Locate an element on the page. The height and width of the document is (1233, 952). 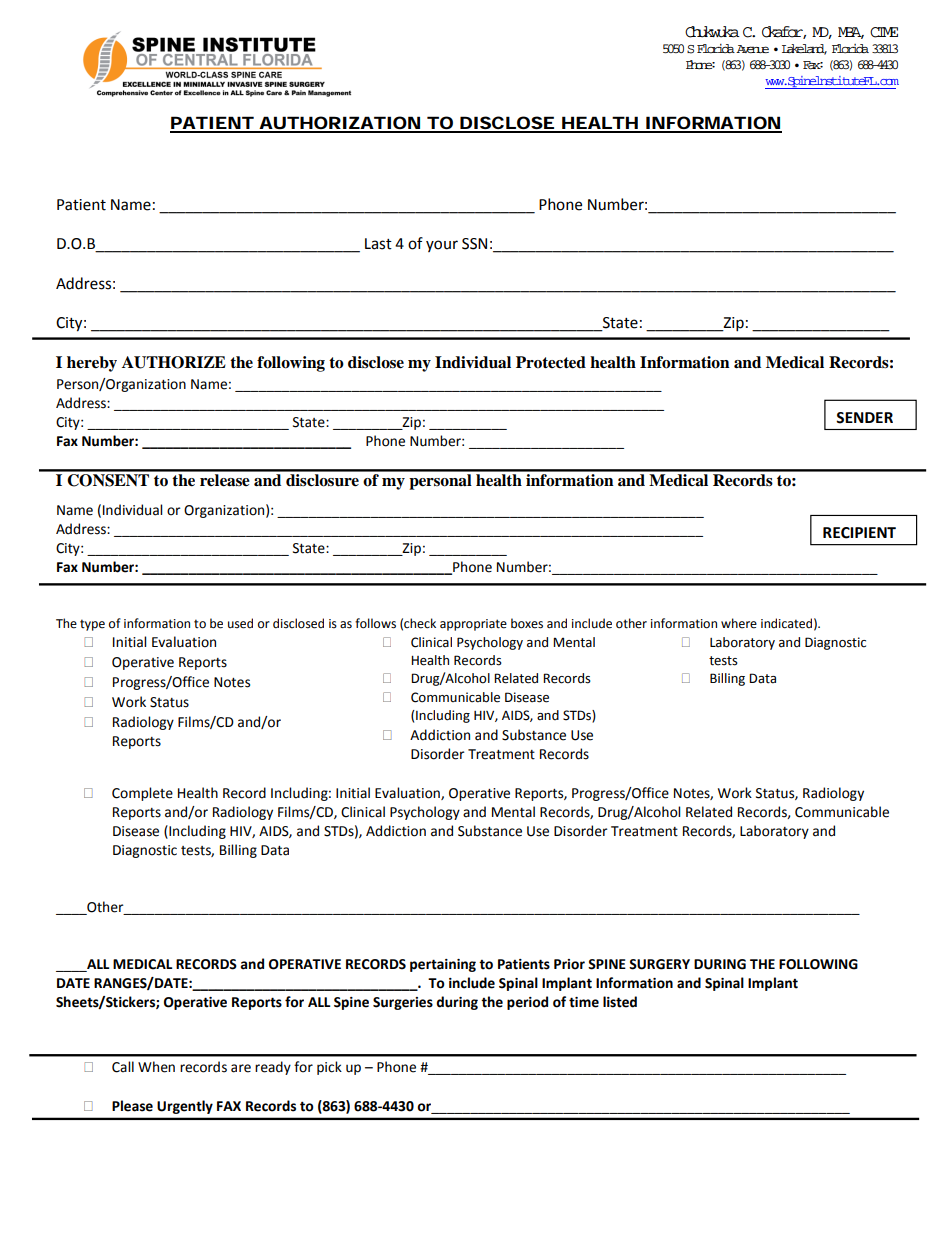
where is located at coordinates (739, 623).
